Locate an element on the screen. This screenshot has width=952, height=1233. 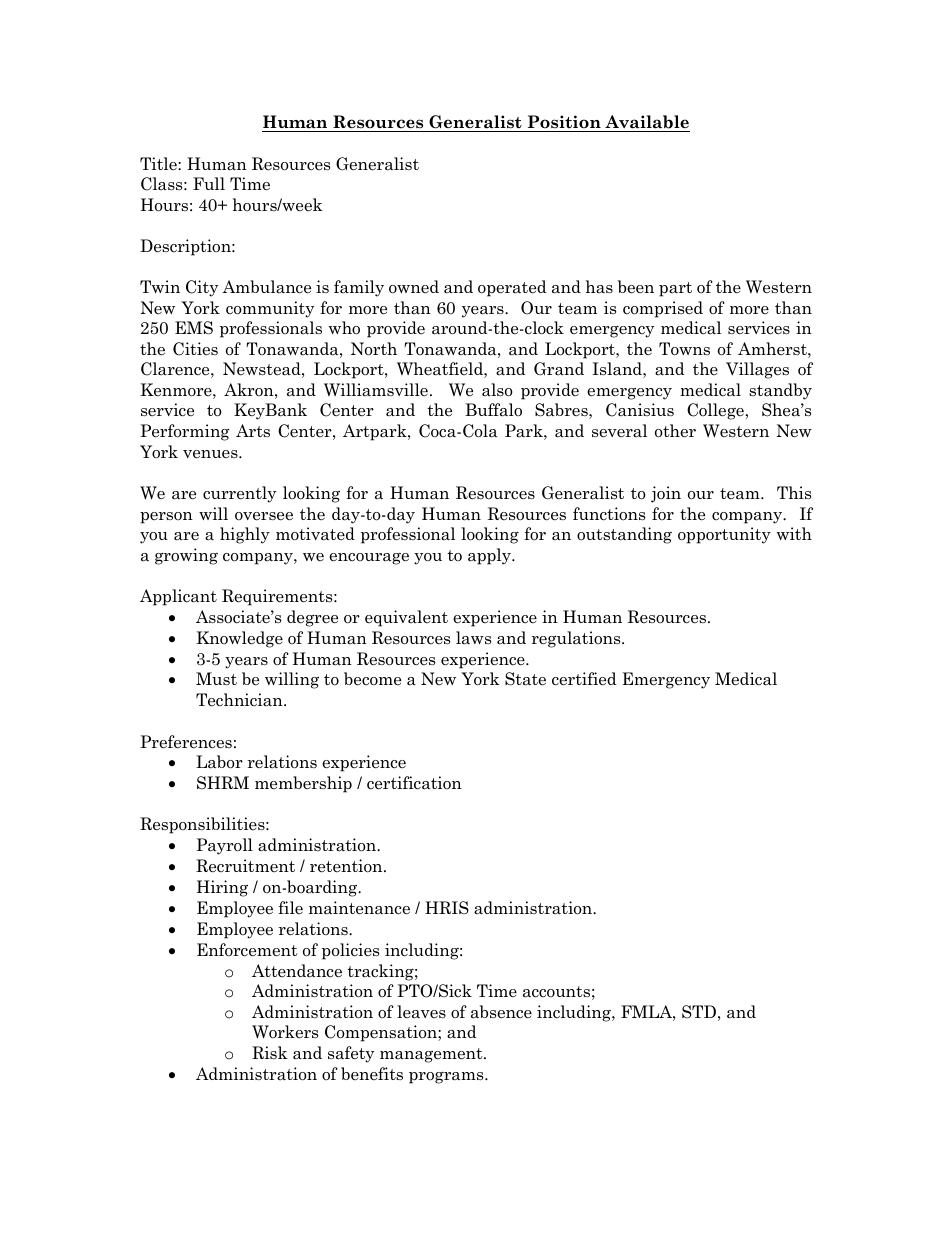
opportunity is located at coordinates (724, 535).
